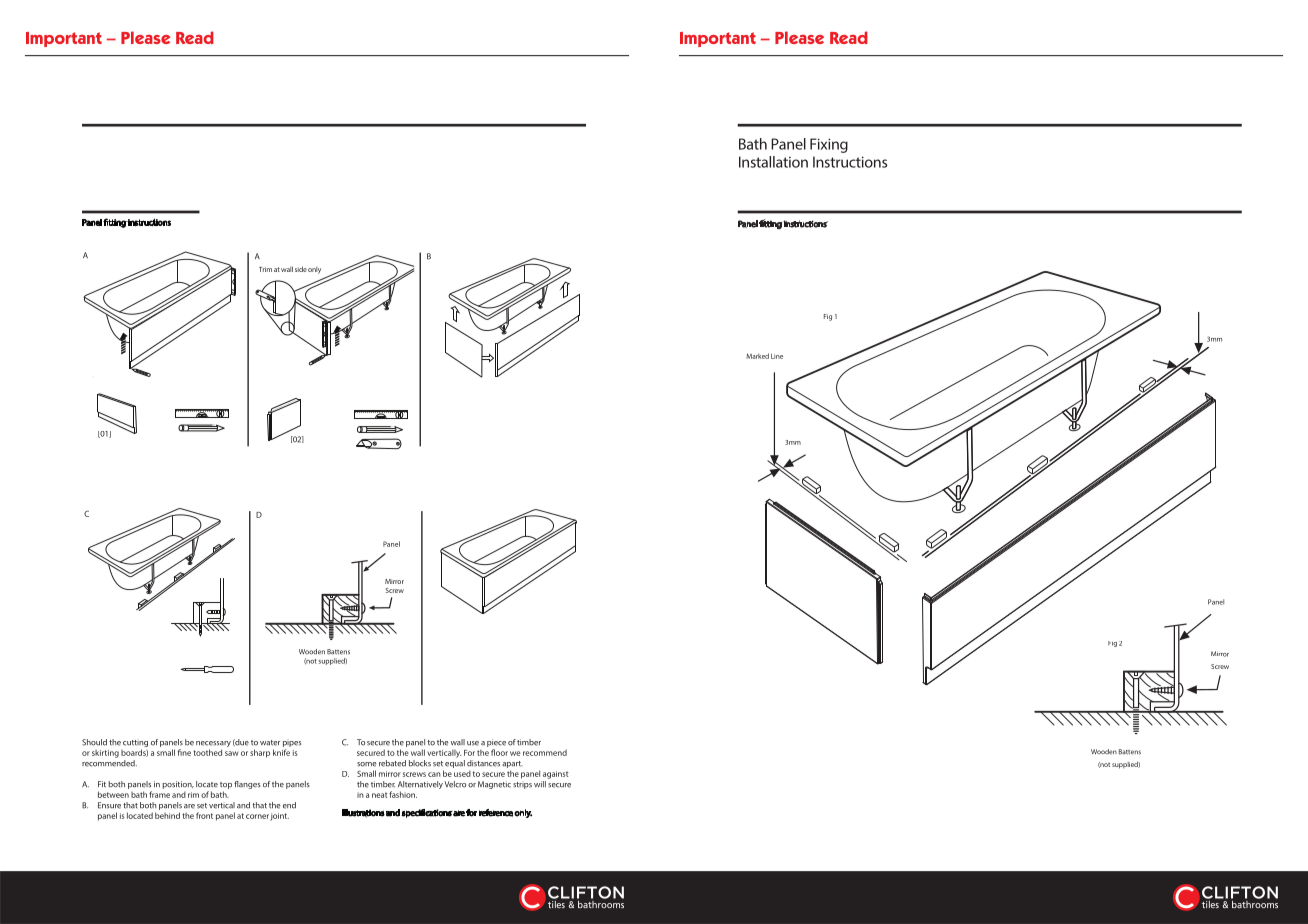  Describe the element at coordinates (270, 743) in the screenshot. I see `water` at that location.
